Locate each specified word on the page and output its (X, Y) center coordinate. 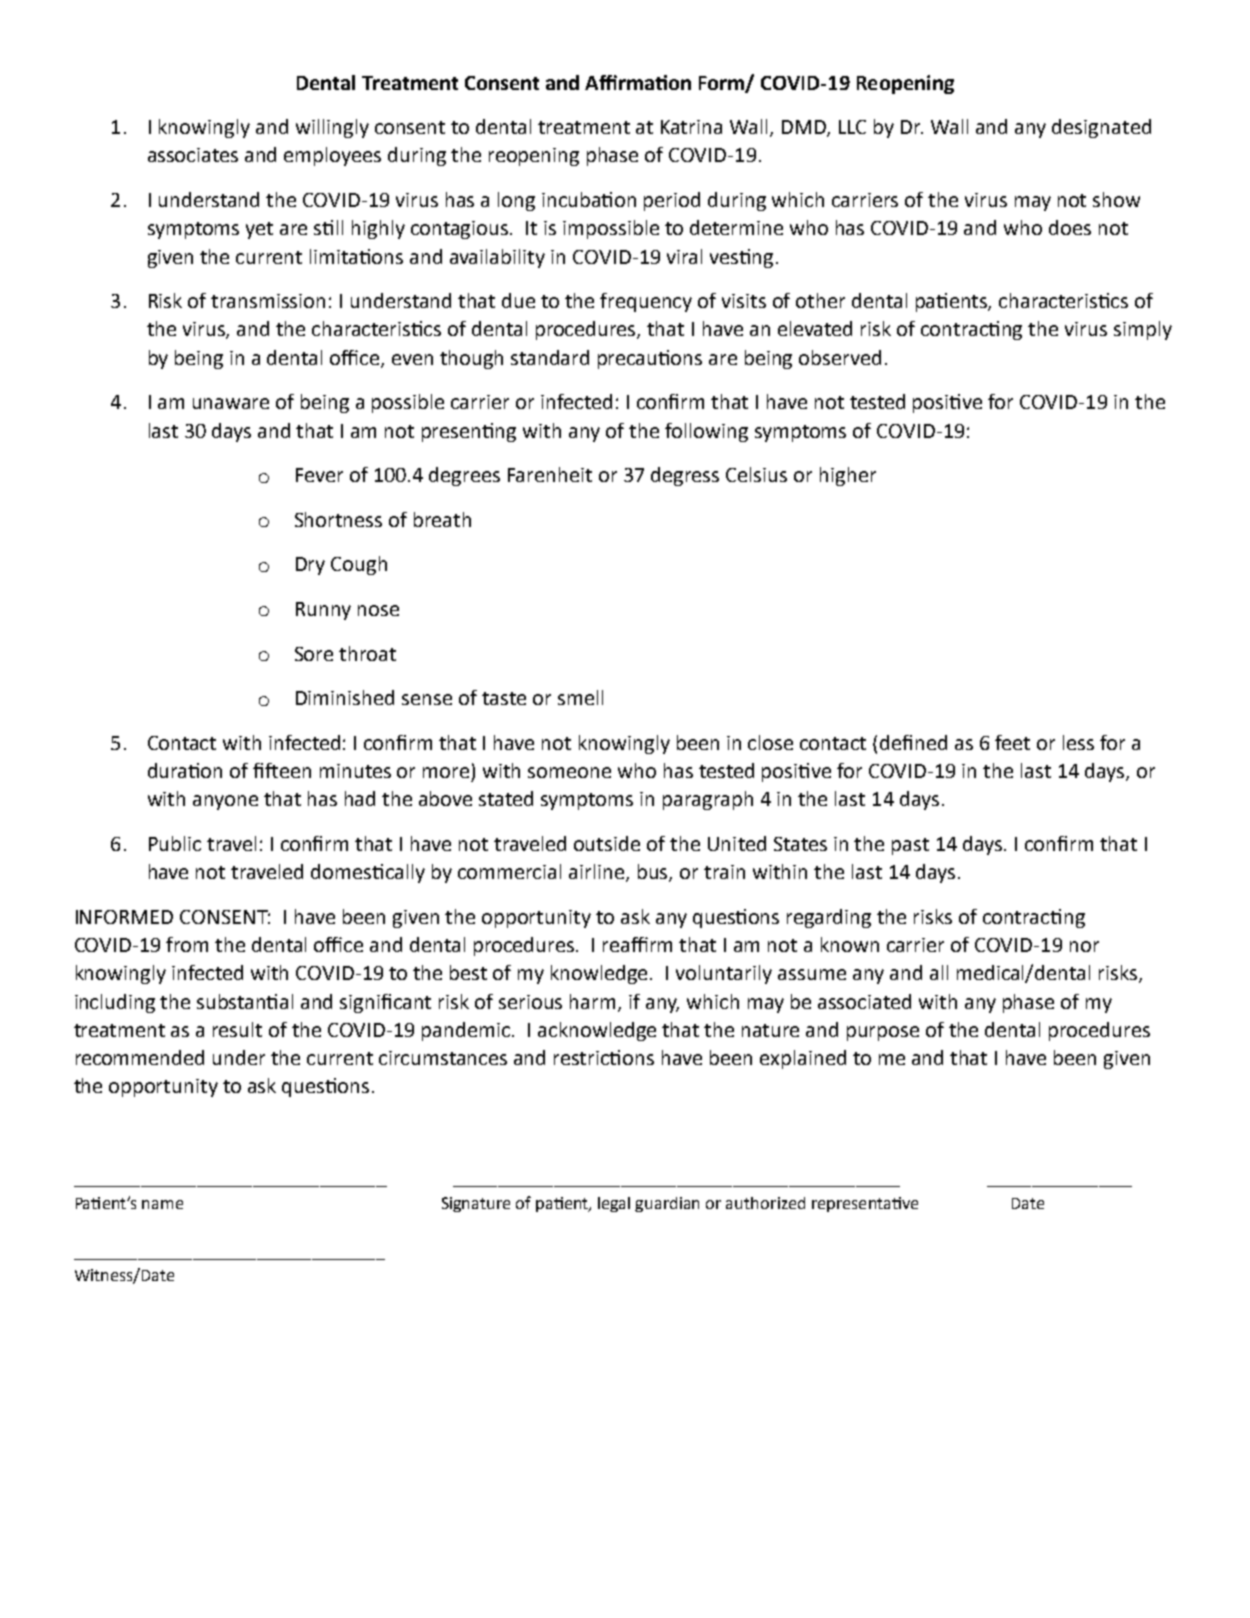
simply (1143, 330)
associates (193, 155)
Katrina (691, 127)
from (187, 944)
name (162, 1204)
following (706, 432)
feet (1012, 742)
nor (1084, 946)
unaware (231, 403)
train (724, 872)
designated (1101, 128)
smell (580, 697)
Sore (314, 654)
